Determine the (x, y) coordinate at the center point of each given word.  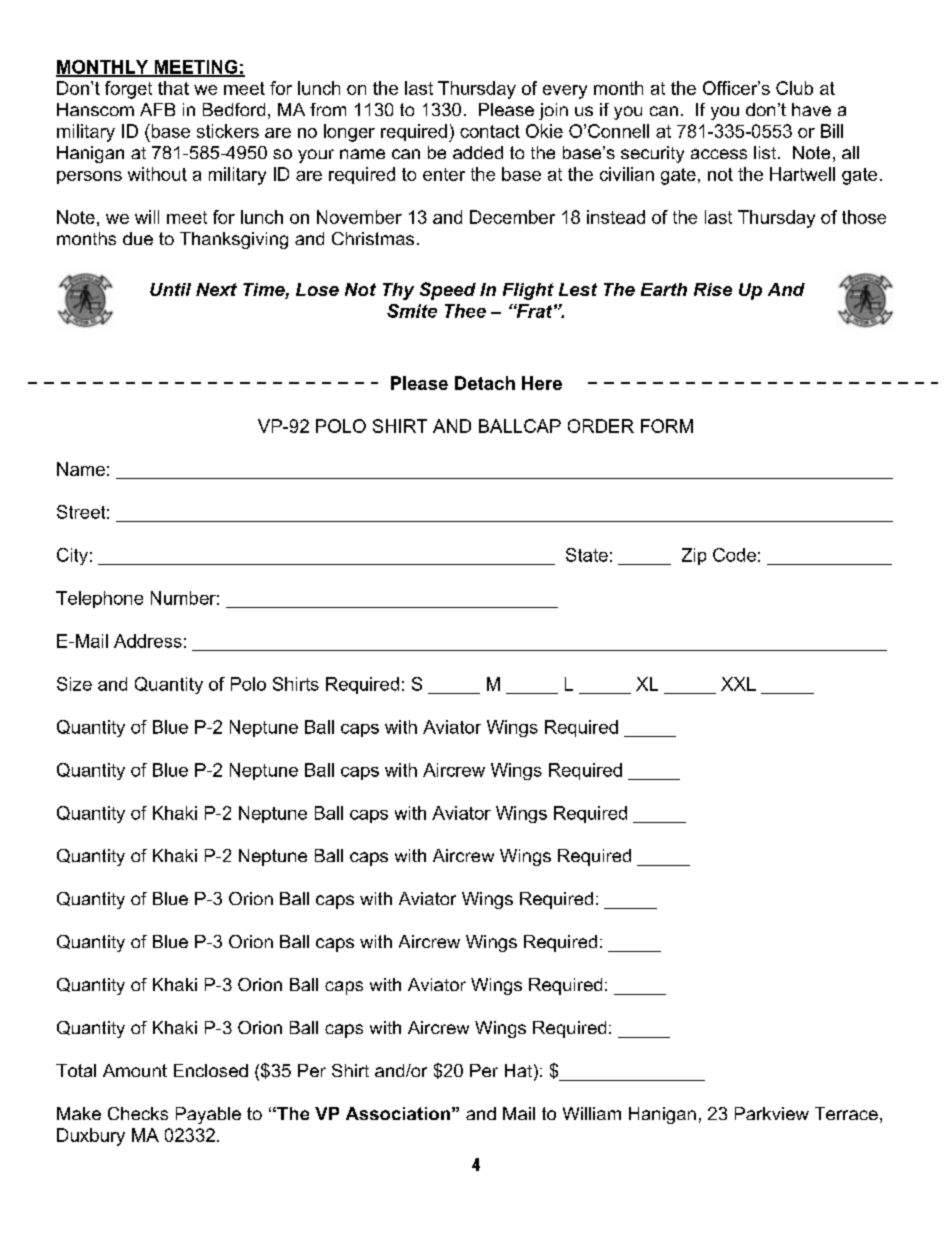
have (811, 109)
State (587, 555)
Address (148, 641)
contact (490, 131)
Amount (135, 1070)
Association (398, 1113)
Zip (694, 556)
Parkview (772, 1113)
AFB (157, 109)
